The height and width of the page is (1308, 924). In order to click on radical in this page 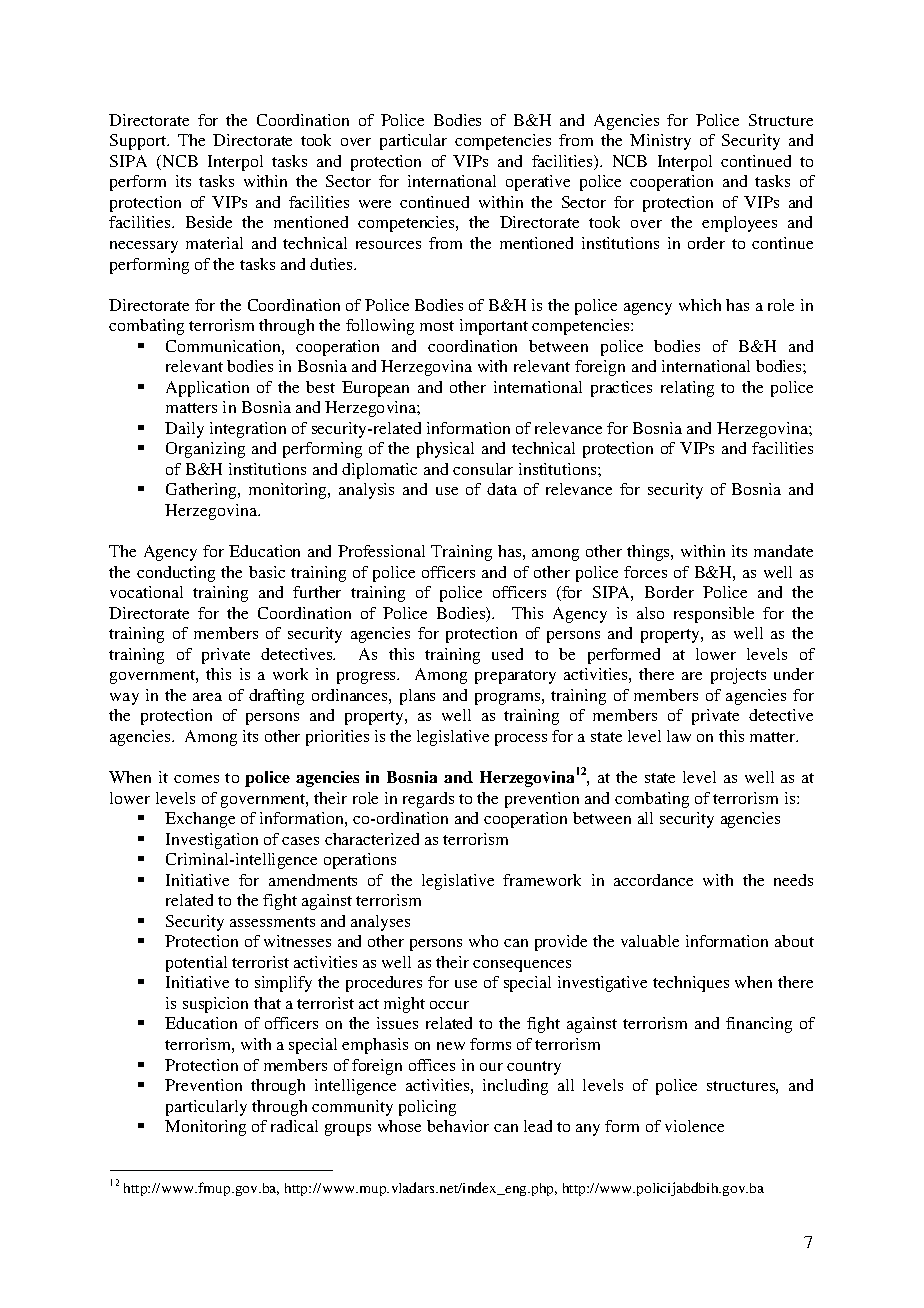, I will do `click(294, 1126)`.
